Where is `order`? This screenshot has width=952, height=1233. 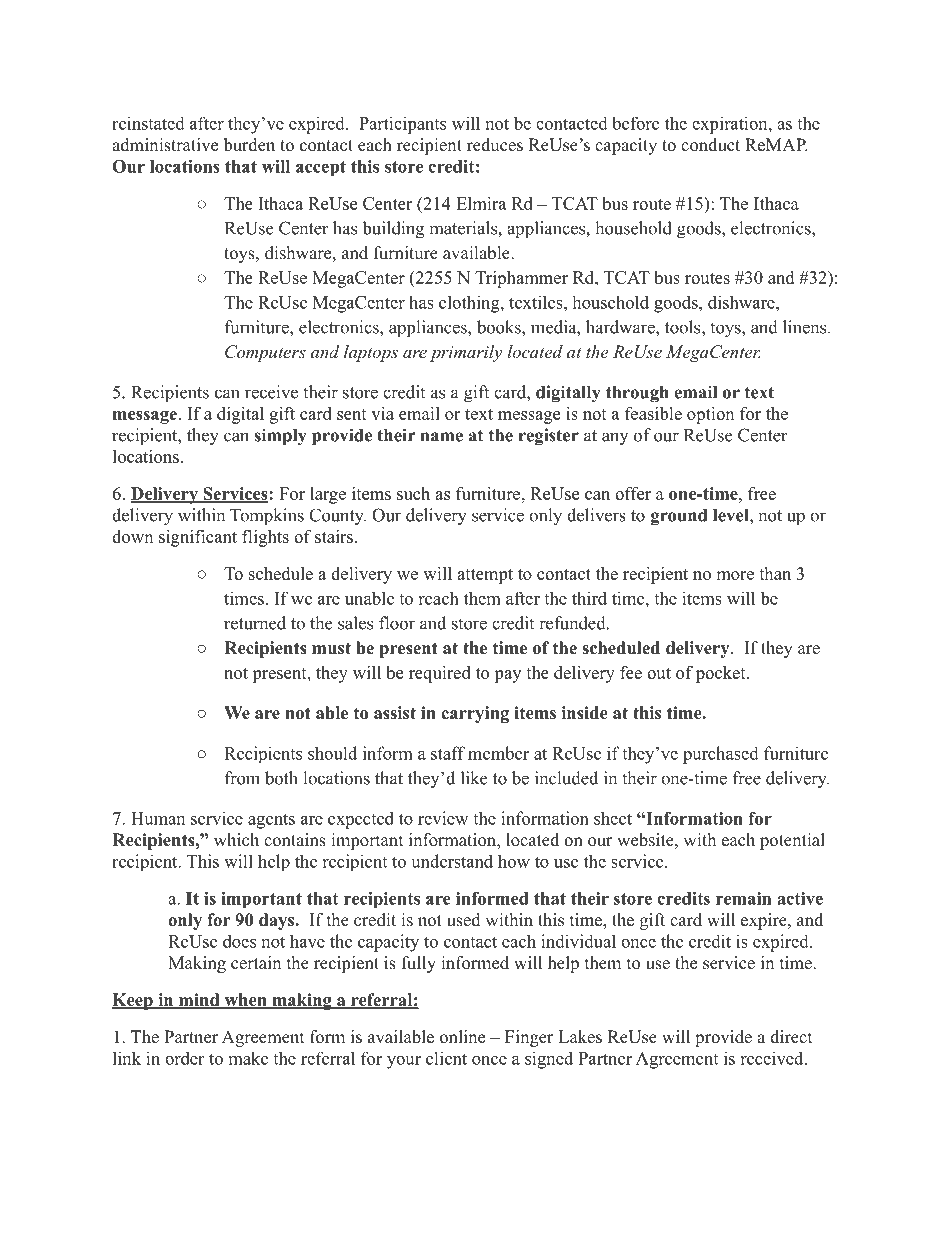
order is located at coordinates (184, 1058).
